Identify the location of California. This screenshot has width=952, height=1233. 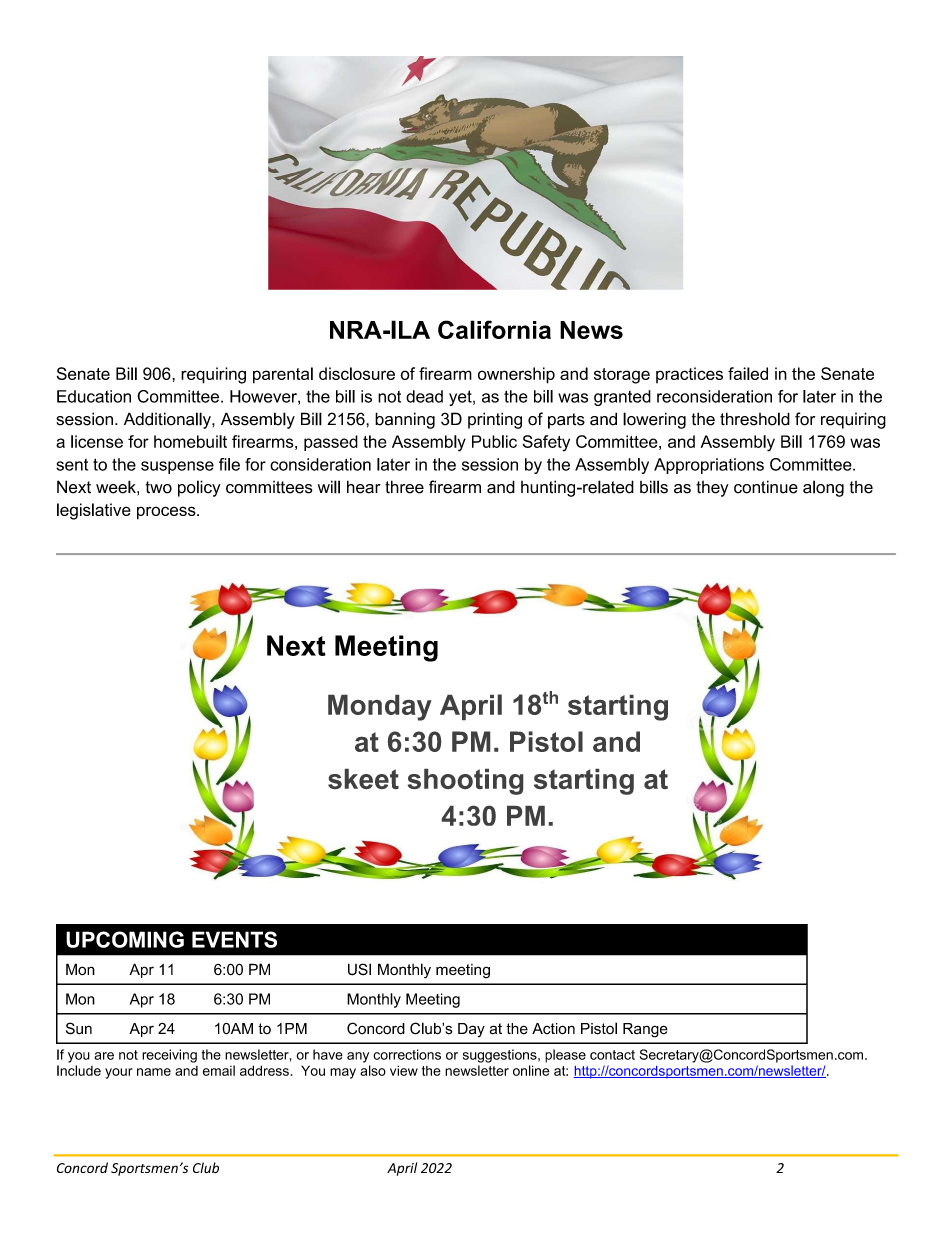
(494, 329).
